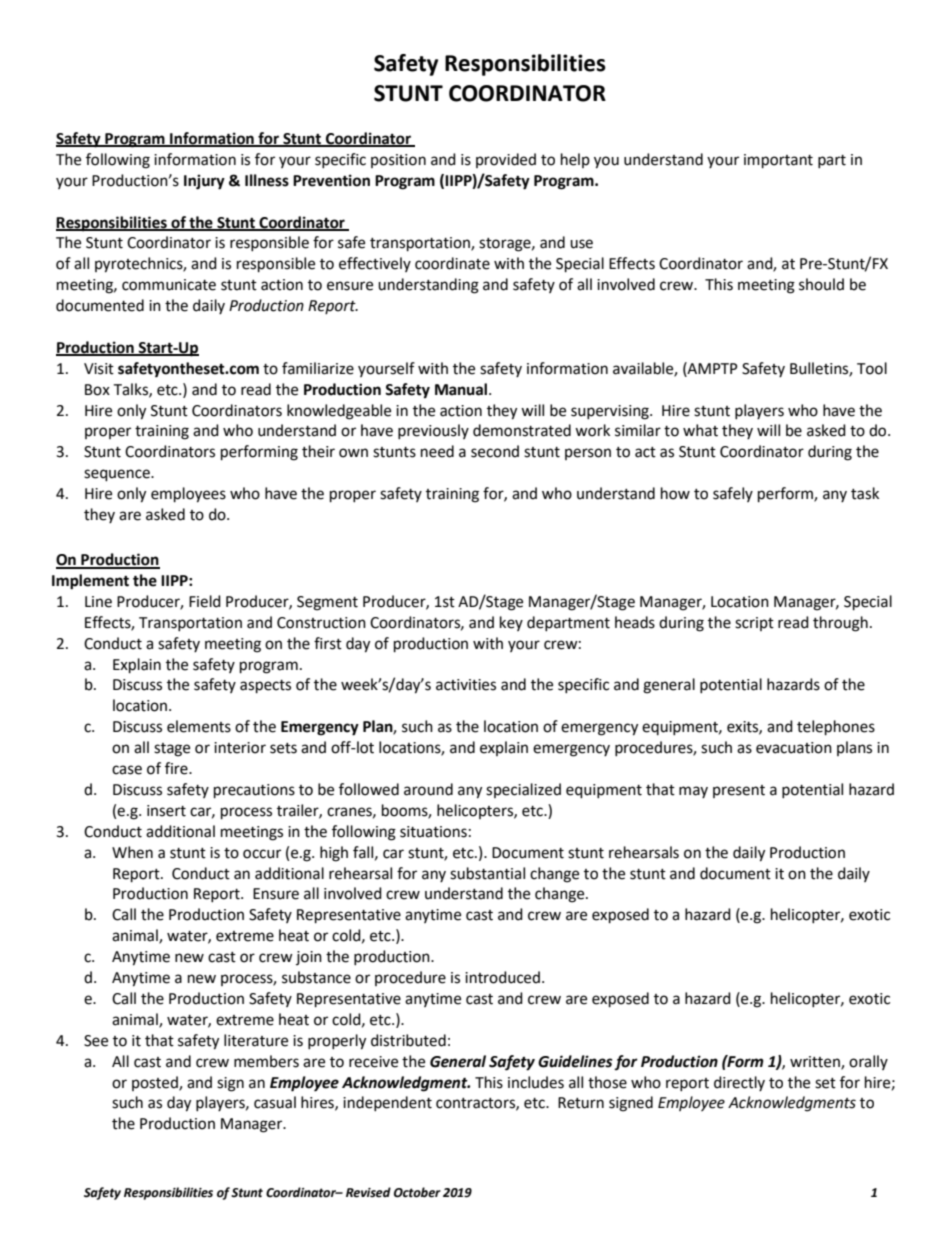 The height and width of the screenshot is (1233, 952). What do you see at coordinates (156, 1083) in the screenshot?
I see `posted` at bounding box center [156, 1083].
